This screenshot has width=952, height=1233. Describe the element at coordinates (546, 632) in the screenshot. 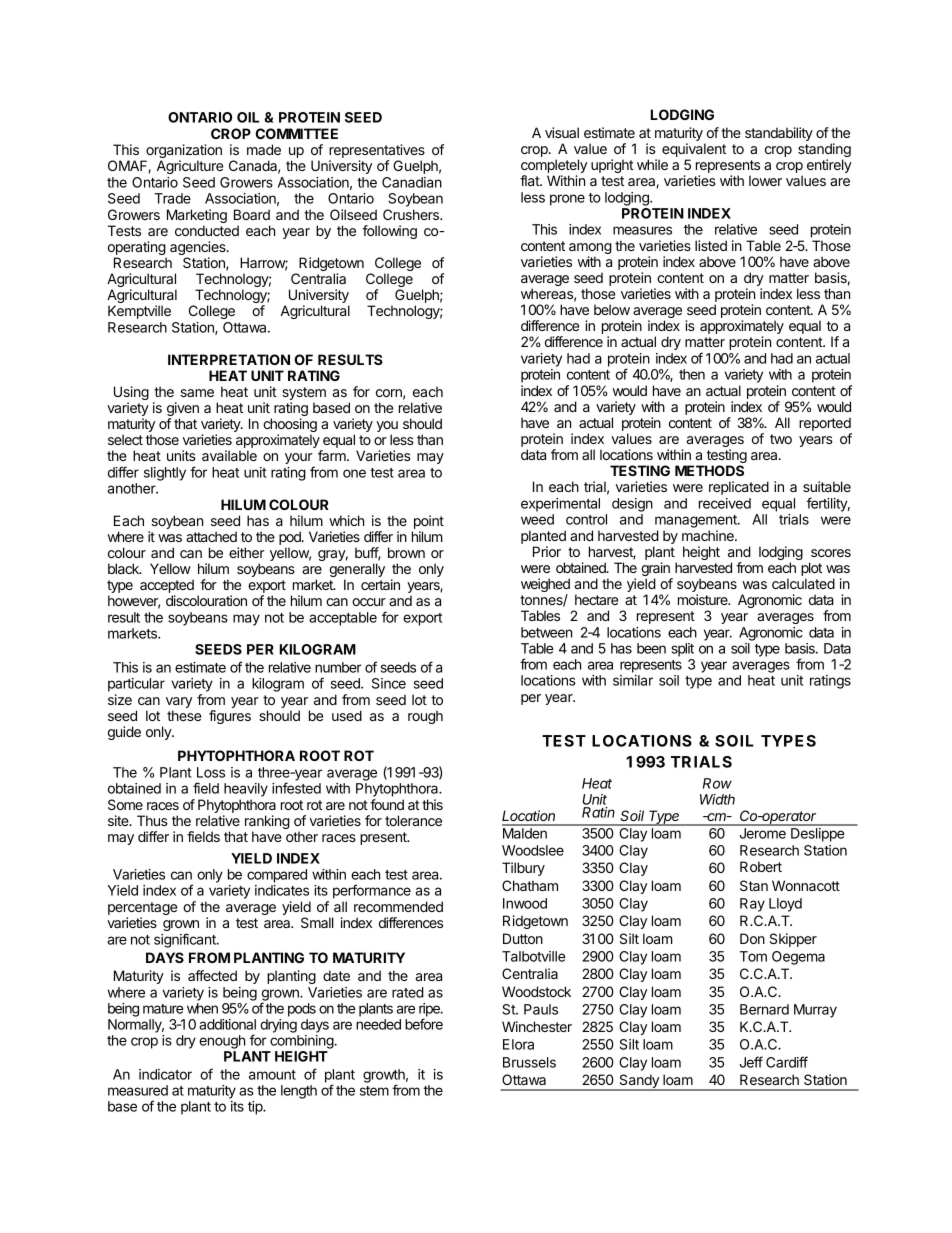

I see `between` at that location.
